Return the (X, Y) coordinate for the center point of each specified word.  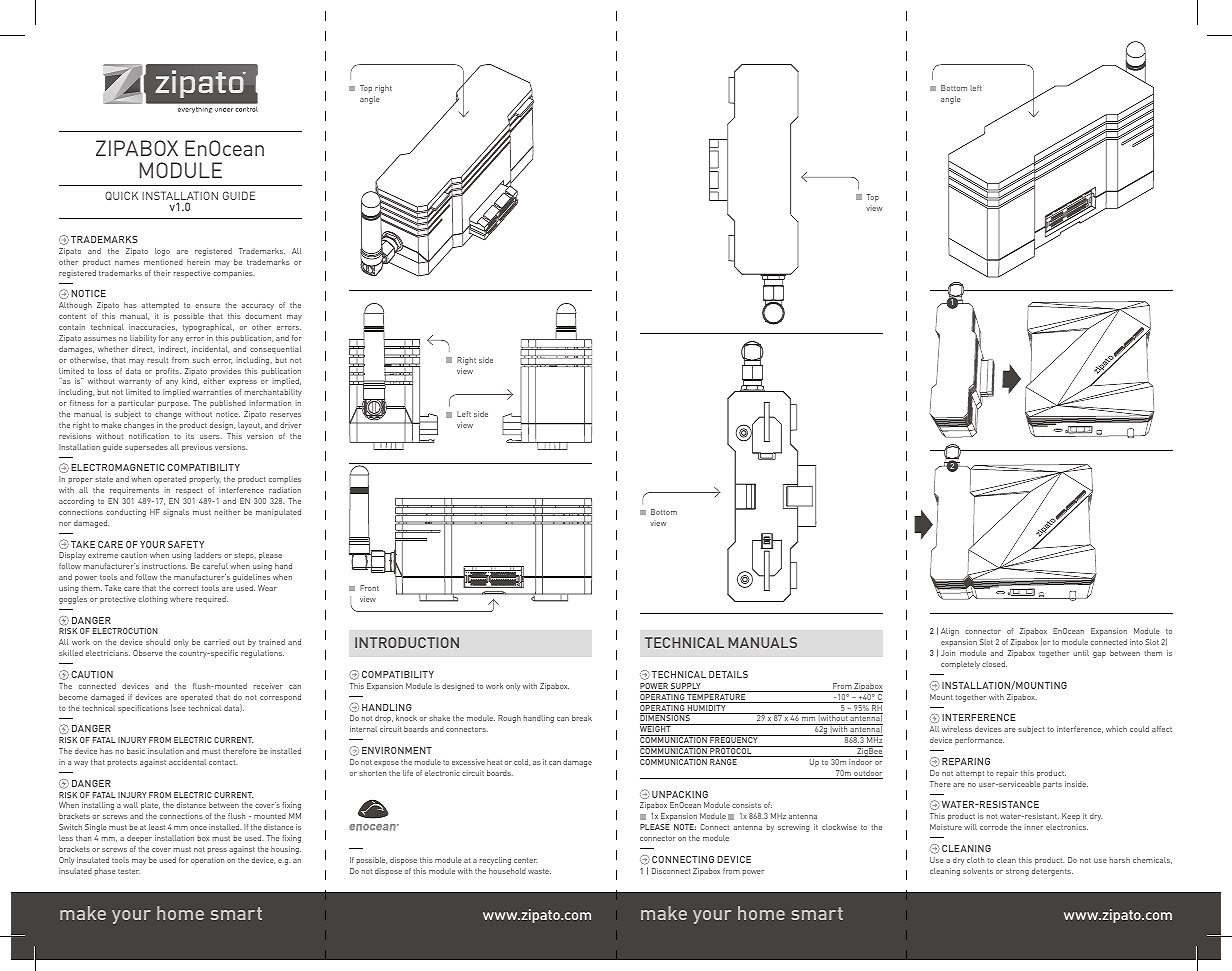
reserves (285, 415)
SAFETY (186, 544)
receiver (268, 686)
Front (369, 588)
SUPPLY (686, 687)
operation (207, 861)
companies (234, 274)
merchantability (273, 393)
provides (226, 372)
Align (950, 632)
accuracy (258, 307)
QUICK (121, 195)
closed (994, 664)
